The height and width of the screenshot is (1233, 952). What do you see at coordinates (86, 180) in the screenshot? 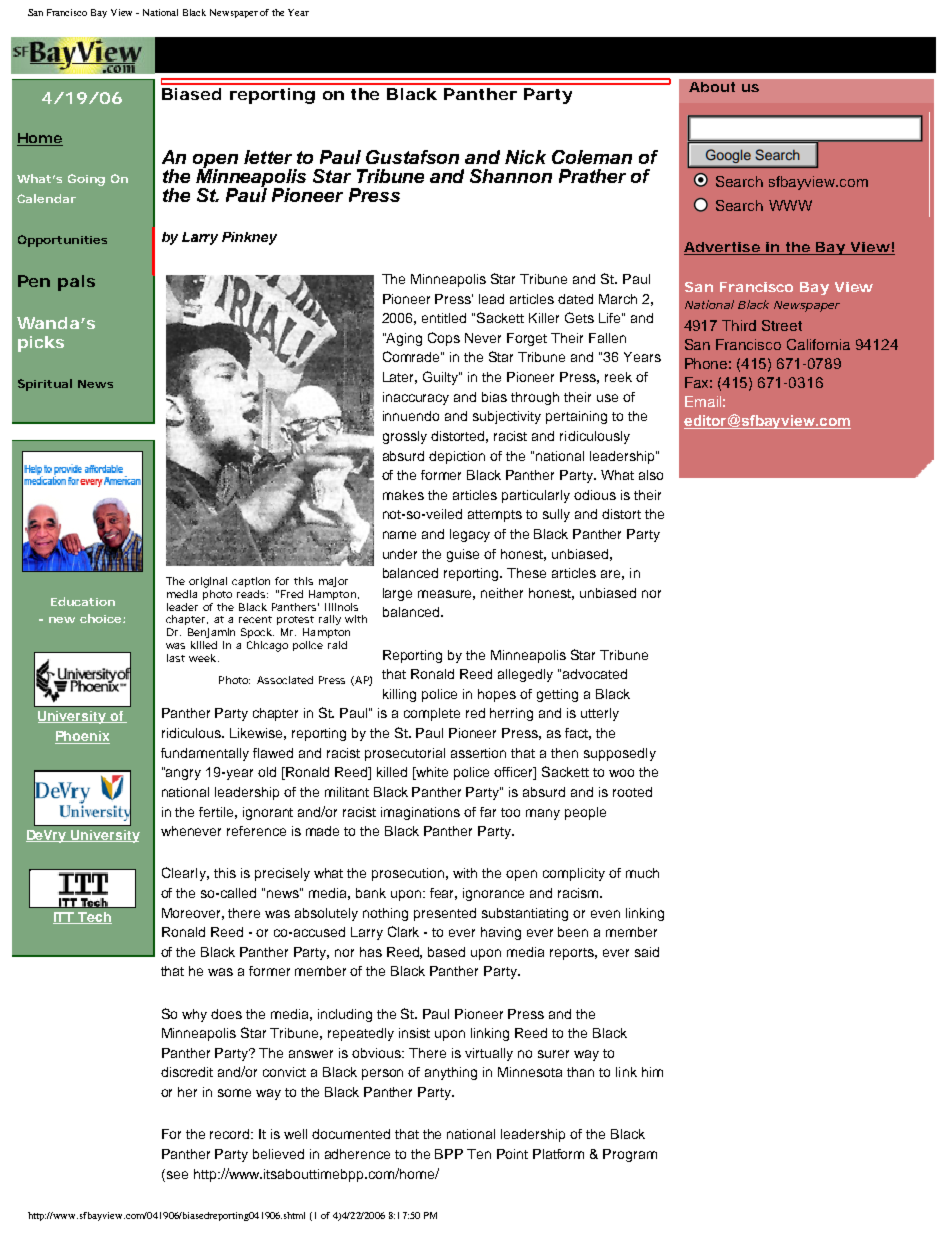
I see `Going` at bounding box center [86, 180].
